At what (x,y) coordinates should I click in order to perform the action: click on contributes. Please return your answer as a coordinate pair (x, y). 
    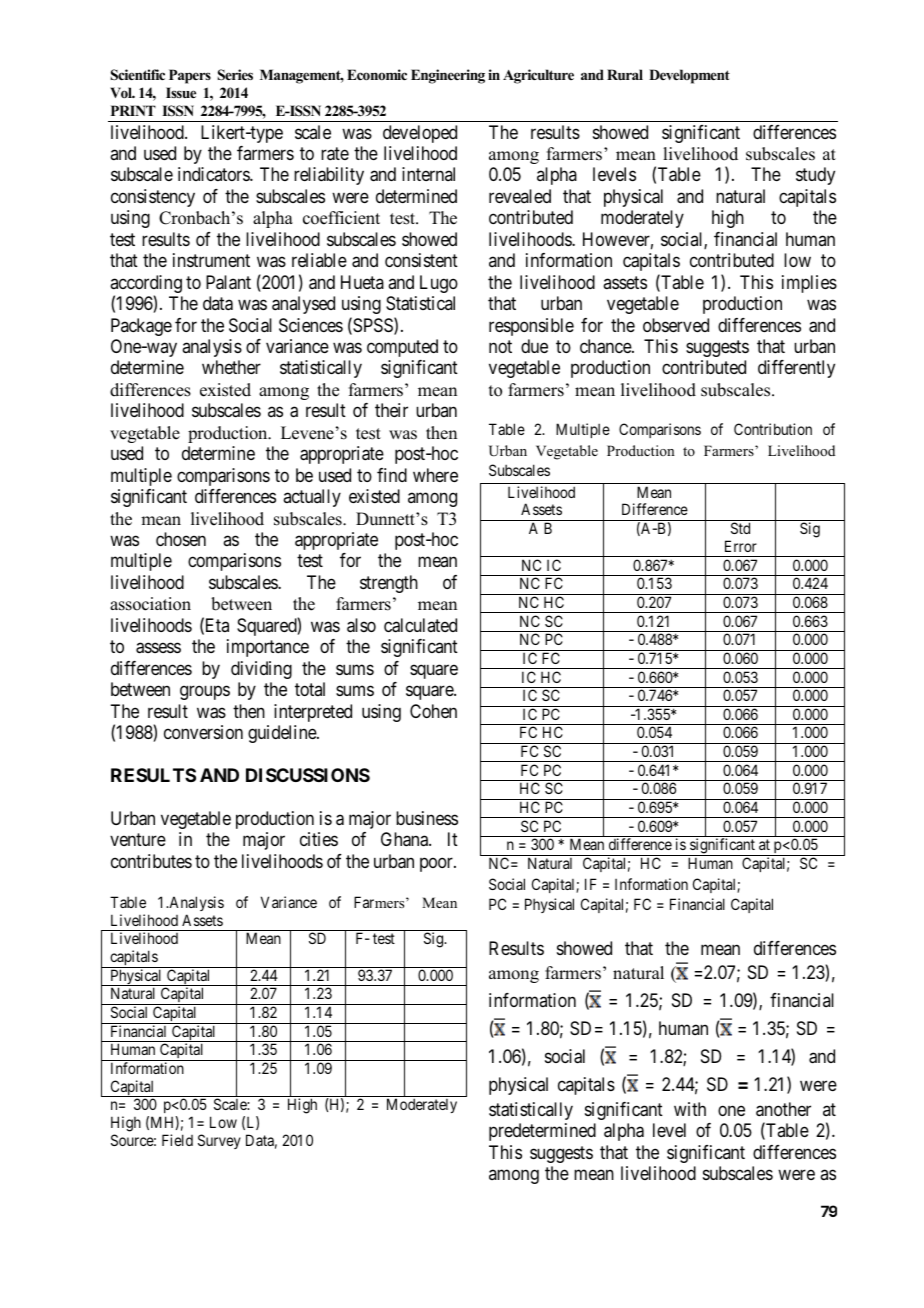
    Looking at the image, I should click on (151, 861).
